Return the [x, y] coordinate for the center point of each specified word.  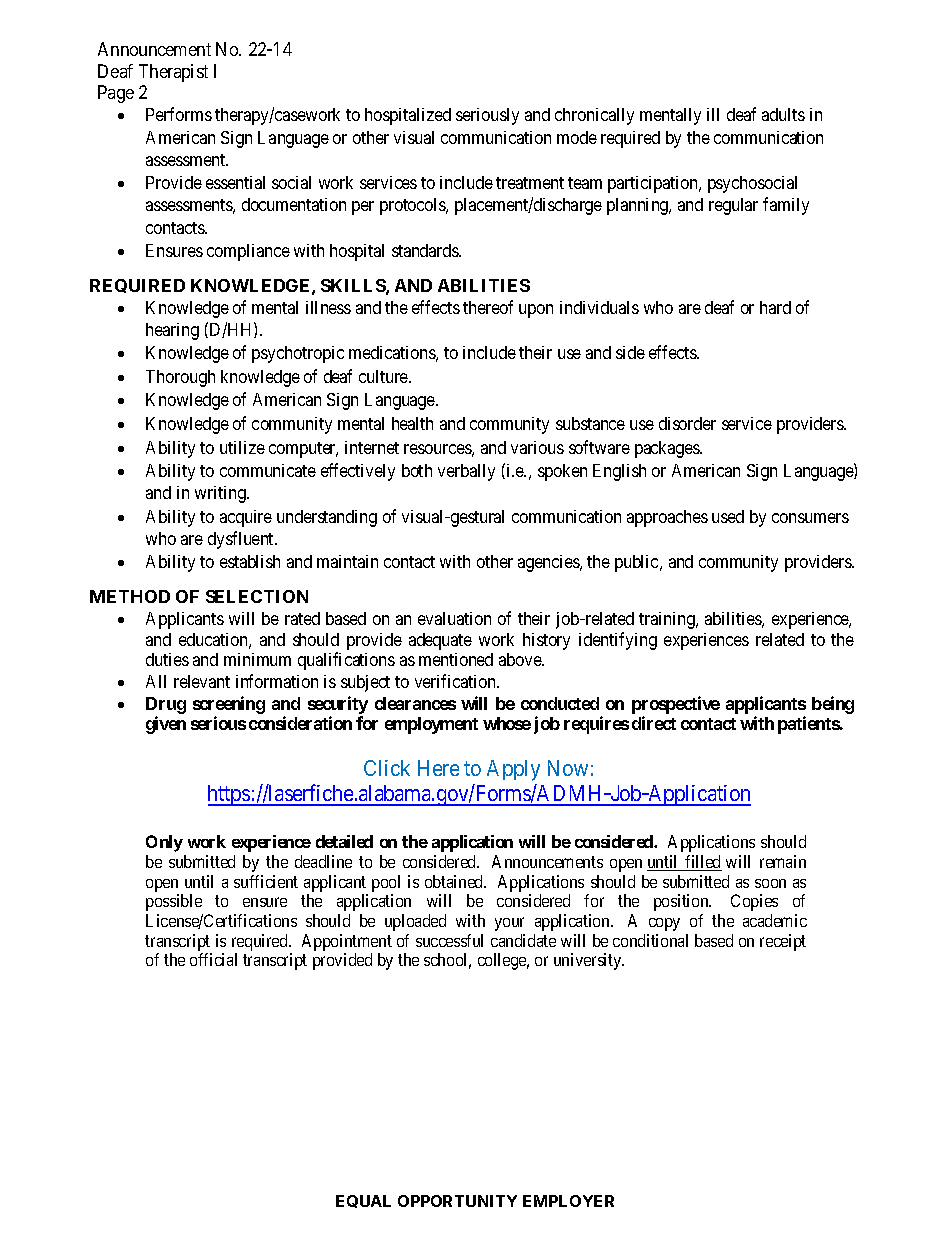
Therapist [173, 73]
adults [783, 114]
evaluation [454, 618]
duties [167, 659]
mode [577, 137]
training [668, 620]
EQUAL [363, 1201]
